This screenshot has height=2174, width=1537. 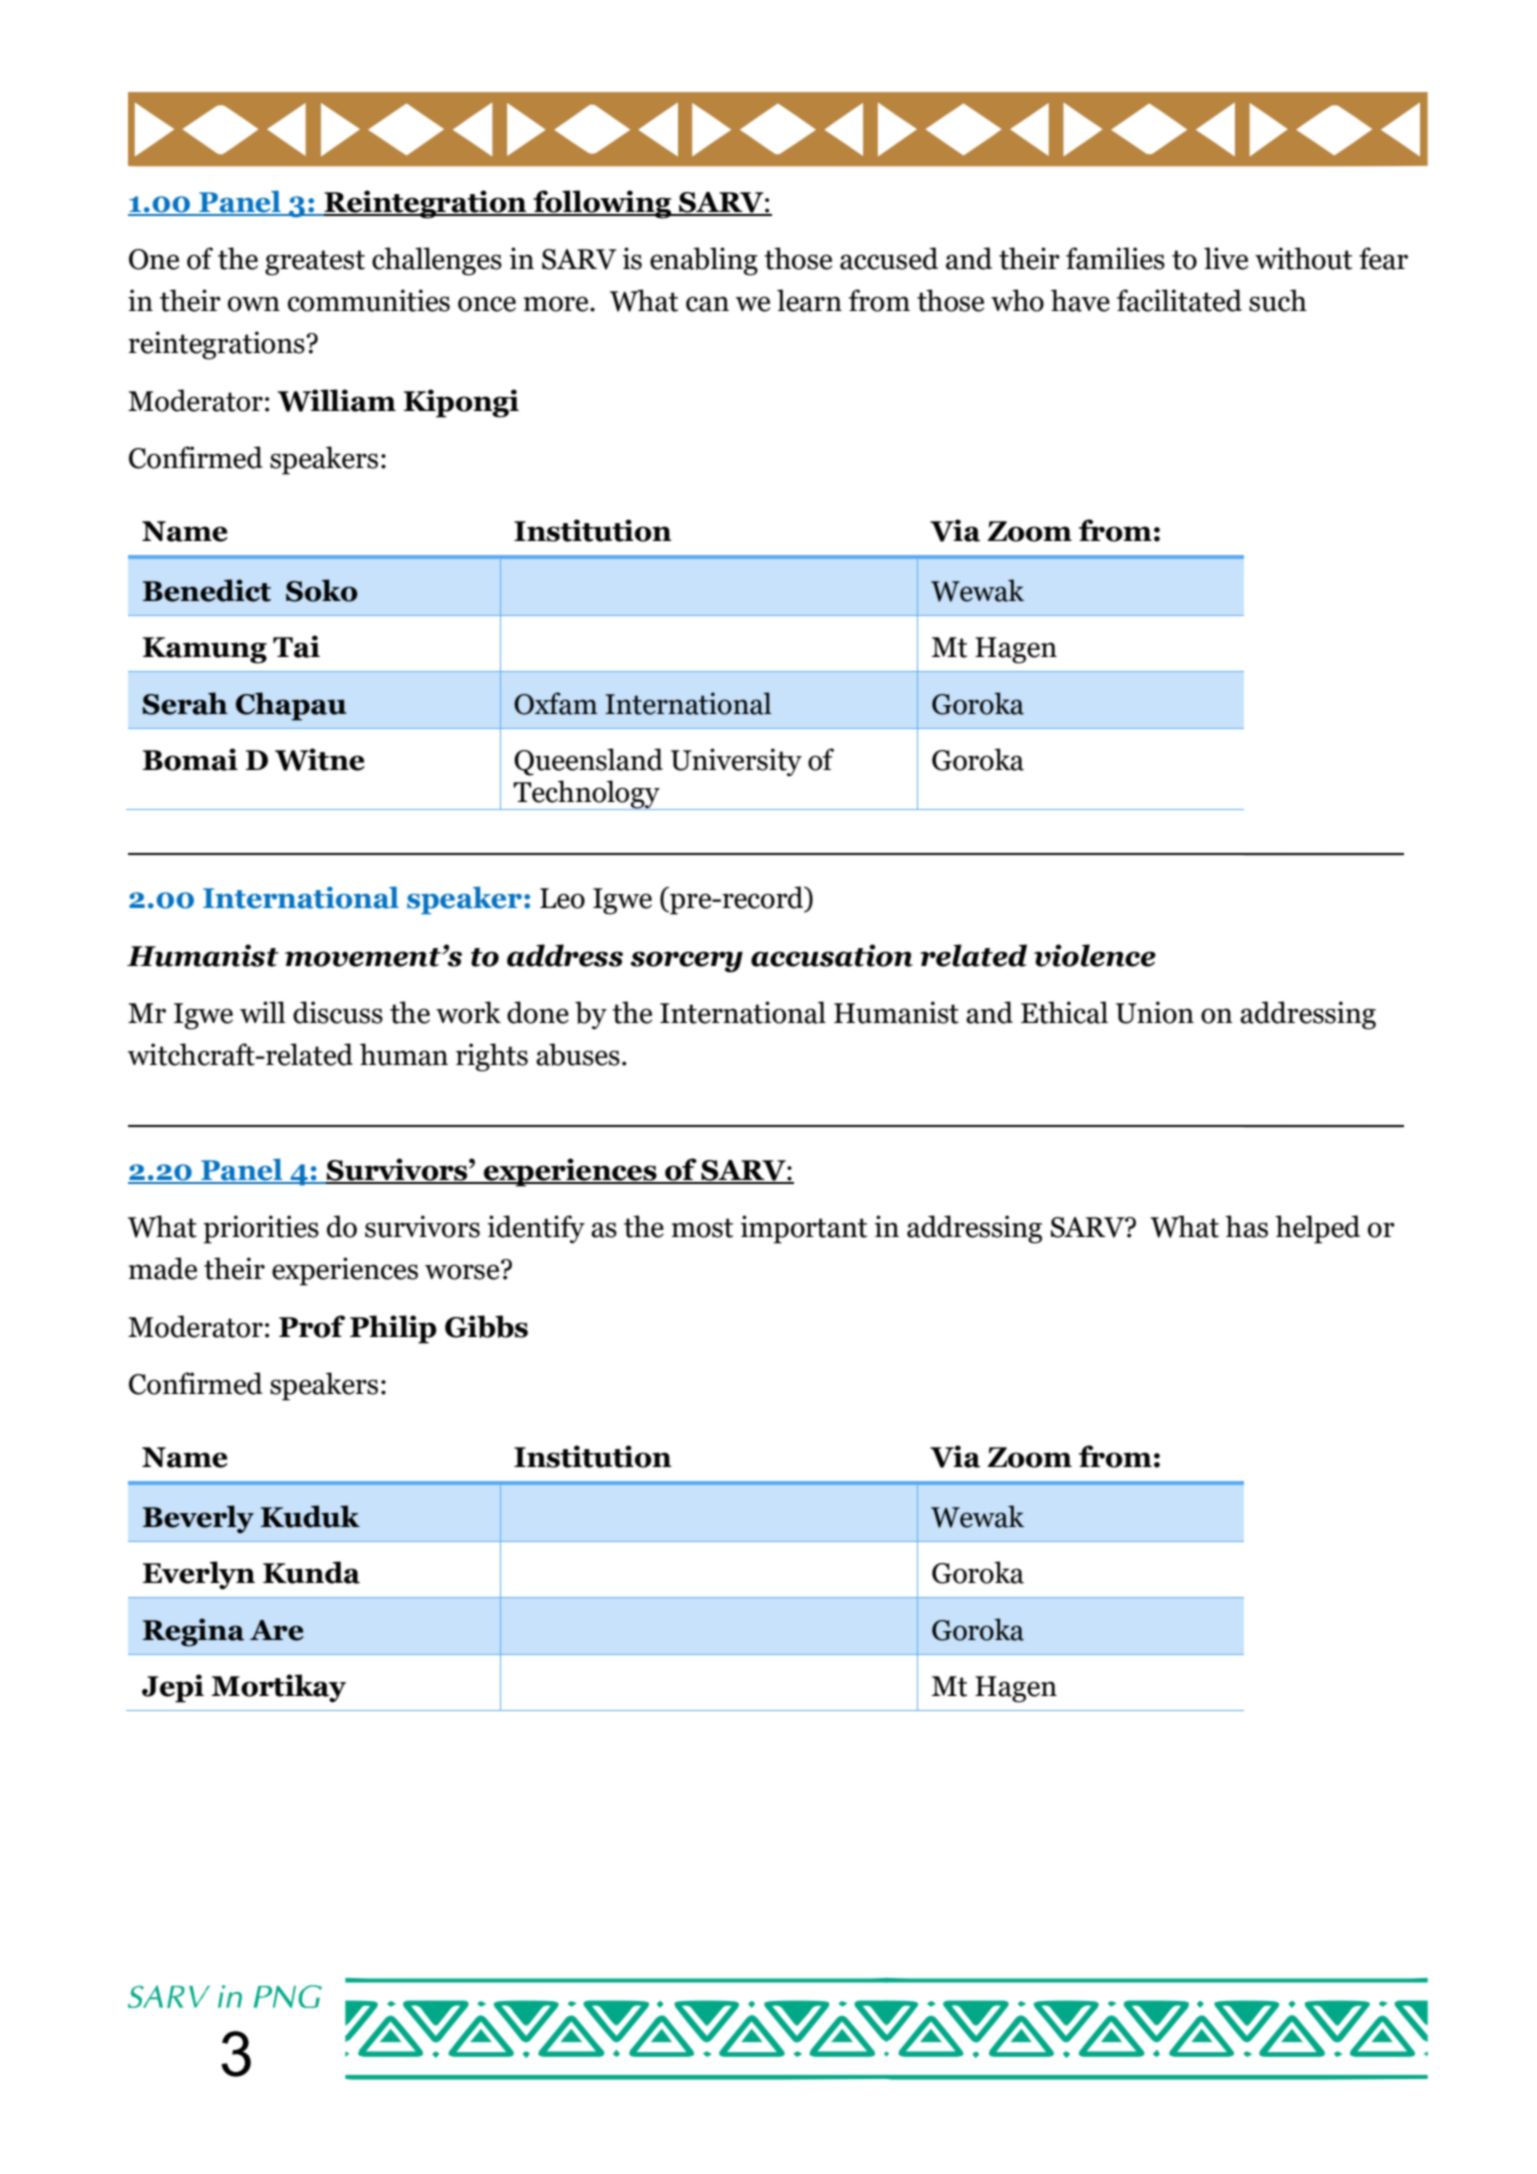 I want to click on greatest, so click(x=315, y=263).
